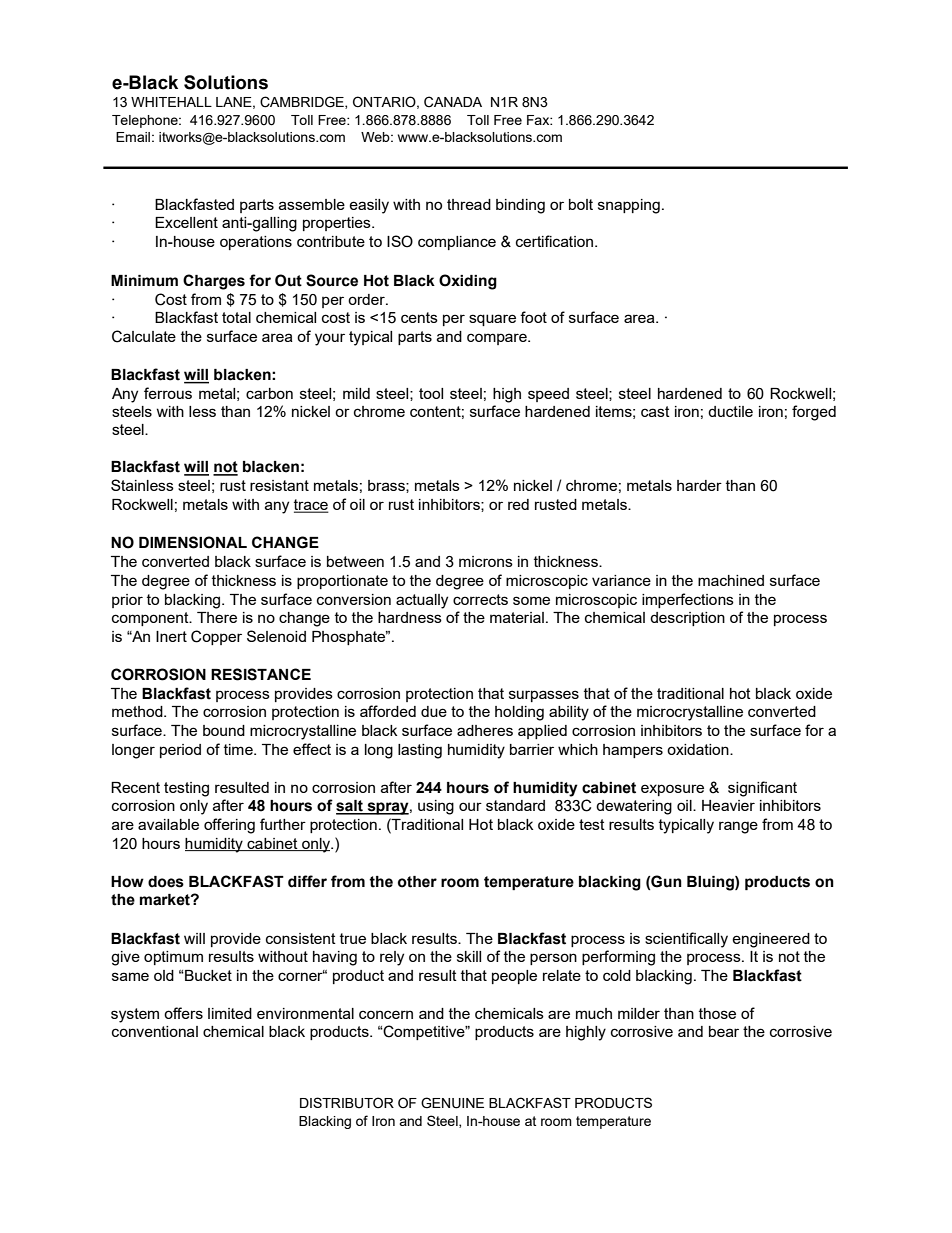  I want to click on CANADA, so click(453, 102).
